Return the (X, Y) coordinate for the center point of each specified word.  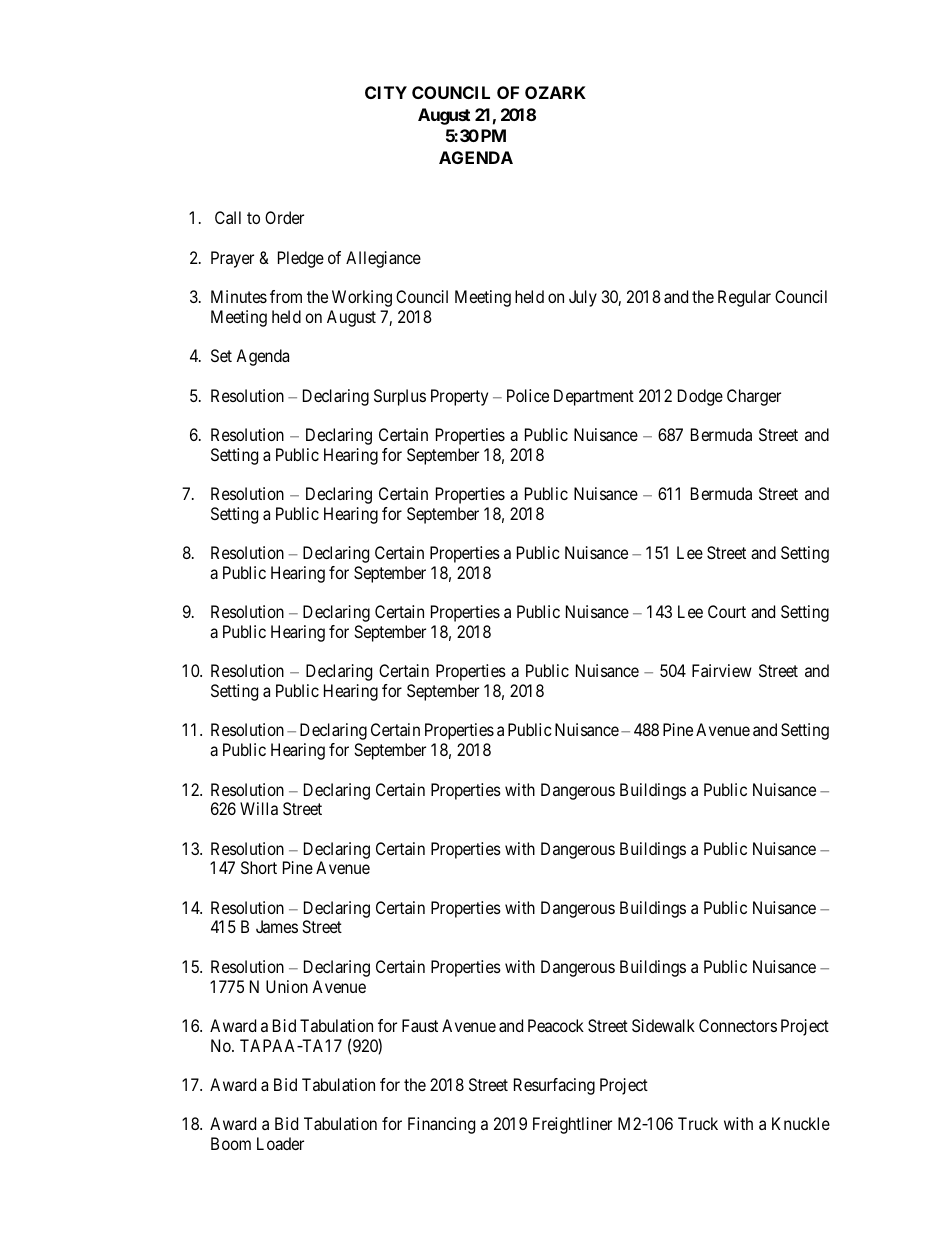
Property (459, 397)
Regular (744, 298)
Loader (280, 1143)
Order (284, 217)
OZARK (555, 92)
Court (727, 611)
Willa (259, 808)
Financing (441, 1125)
